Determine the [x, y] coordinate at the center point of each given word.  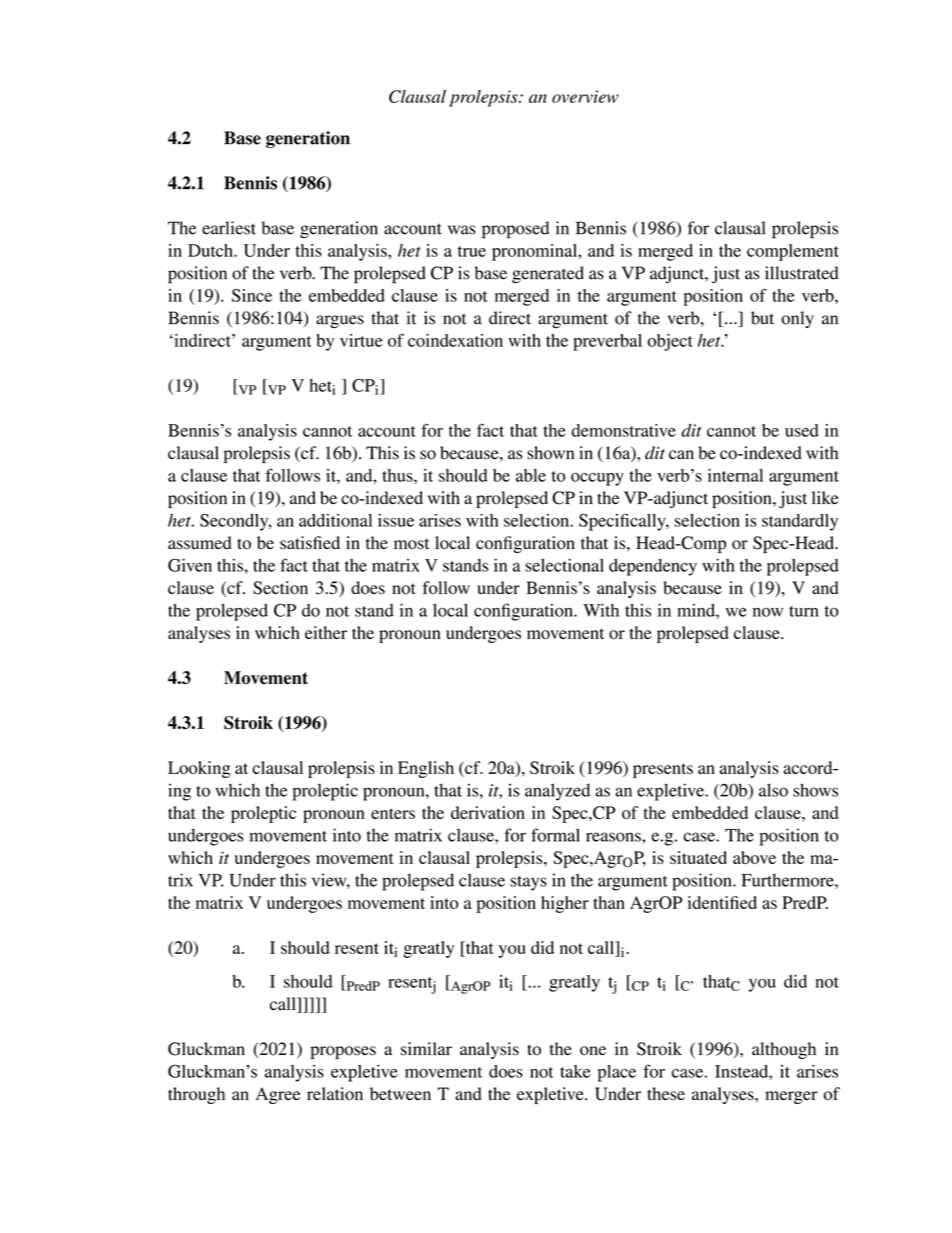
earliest [229, 228]
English [426, 769]
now [768, 612]
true [472, 251]
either [326, 632]
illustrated [802, 273]
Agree [278, 1095]
